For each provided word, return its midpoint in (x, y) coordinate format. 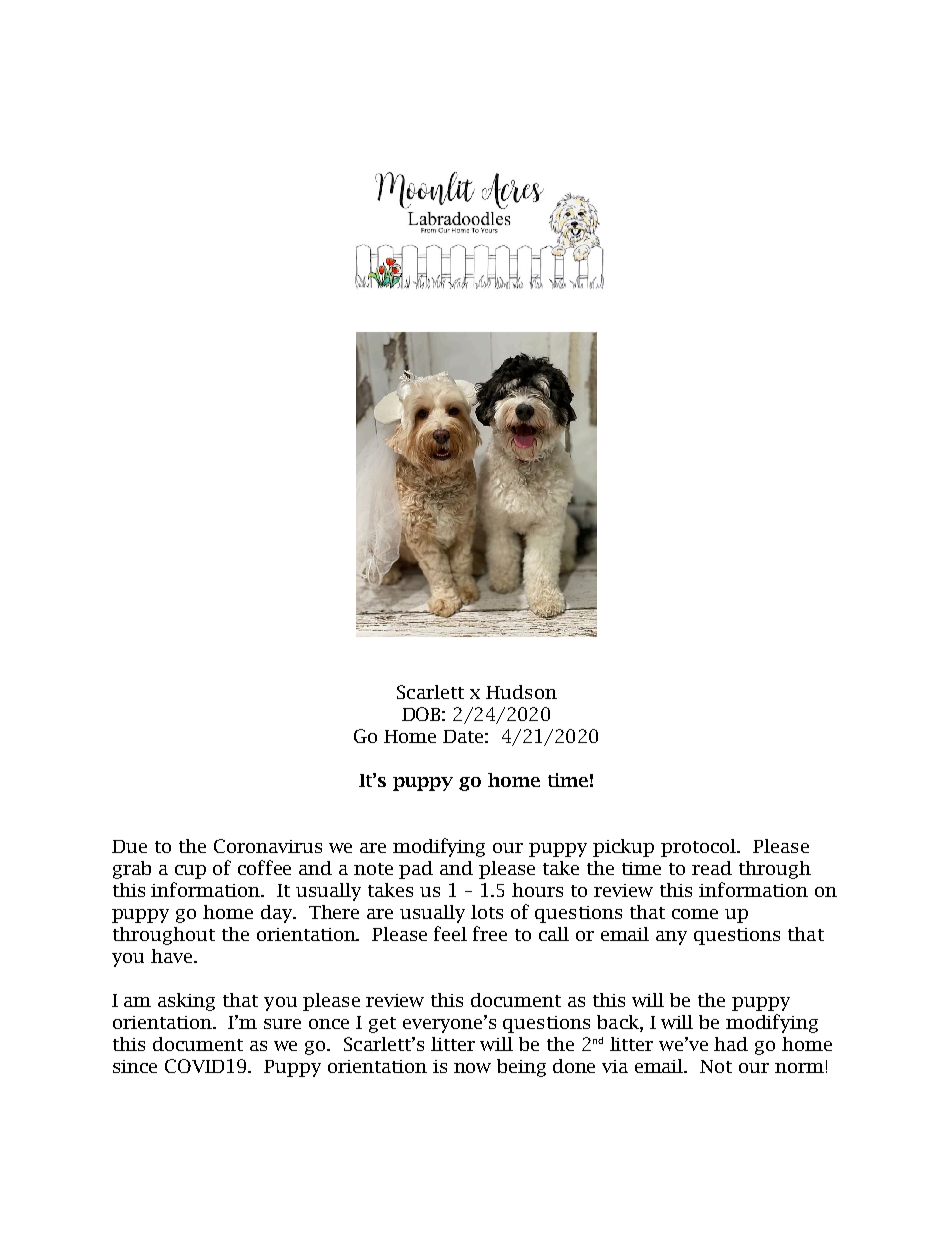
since (135, 1066)
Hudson (521, 692)
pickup (623, 848)
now (472, 1068)
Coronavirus (268, 846)
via (615, 1066)
